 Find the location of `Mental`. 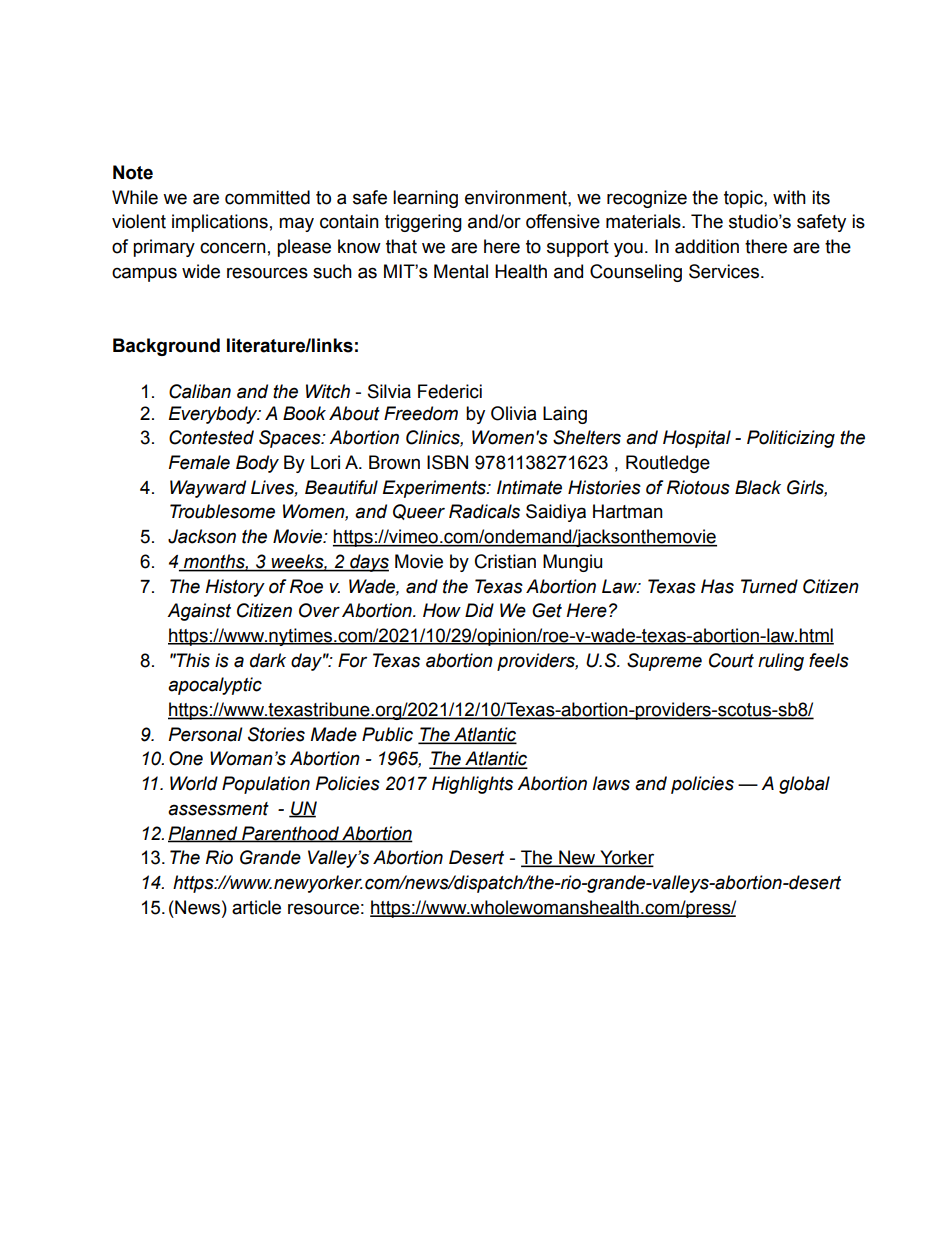

Mental is located at coordinates (461, 271).
